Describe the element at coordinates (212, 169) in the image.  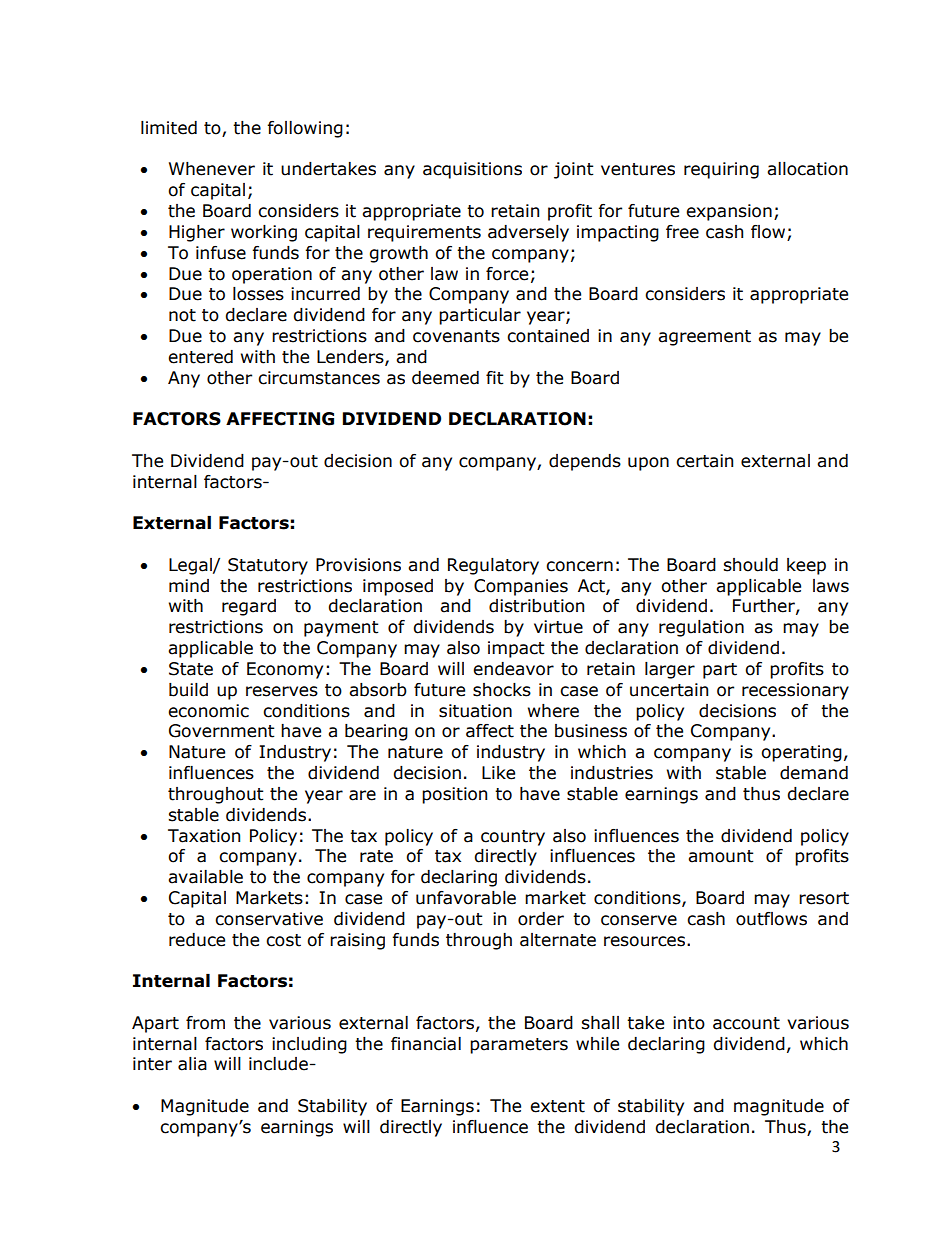
I see `Whenever` at that location.
